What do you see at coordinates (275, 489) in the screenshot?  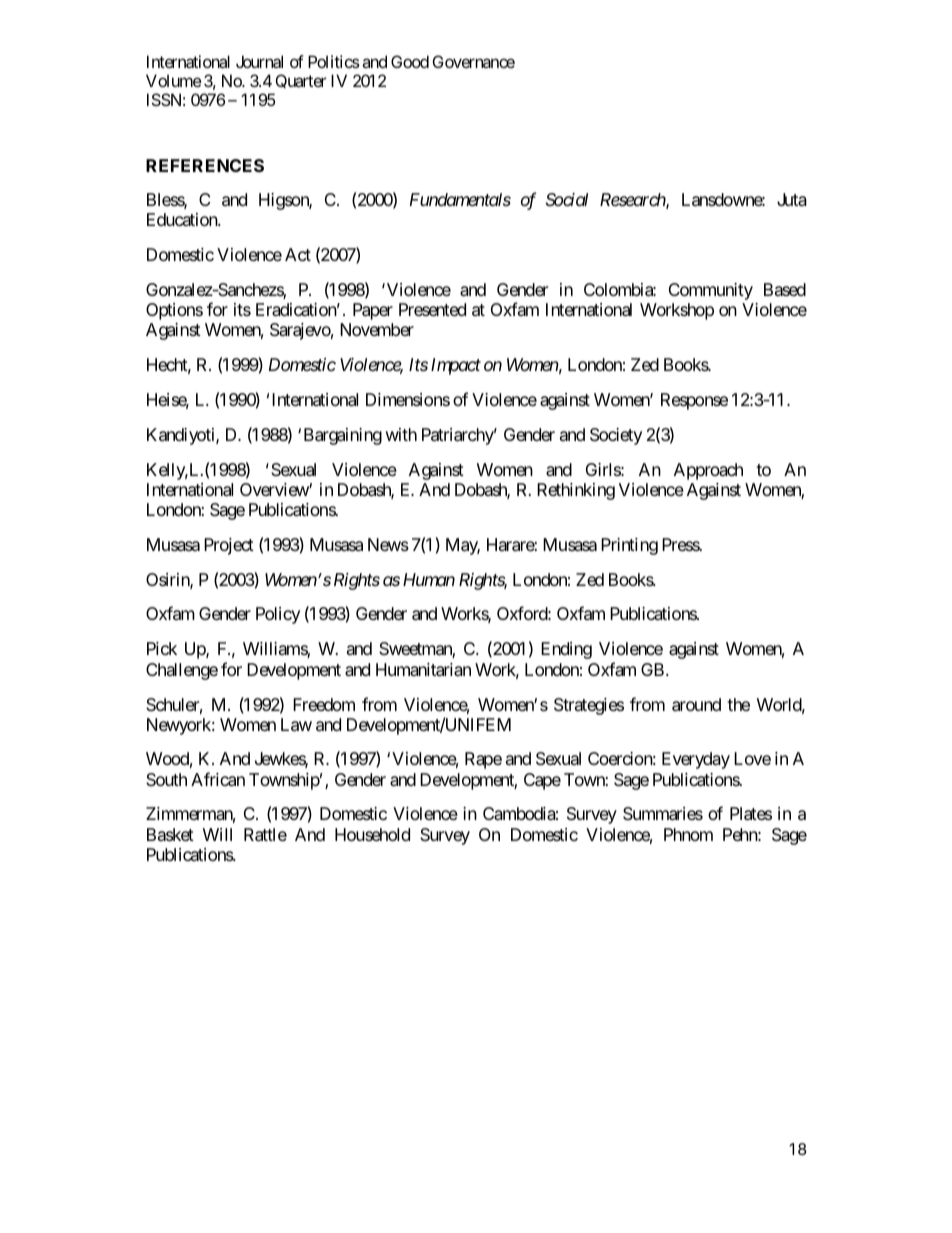 I see `Overview` at bounding box center [275, 489].
